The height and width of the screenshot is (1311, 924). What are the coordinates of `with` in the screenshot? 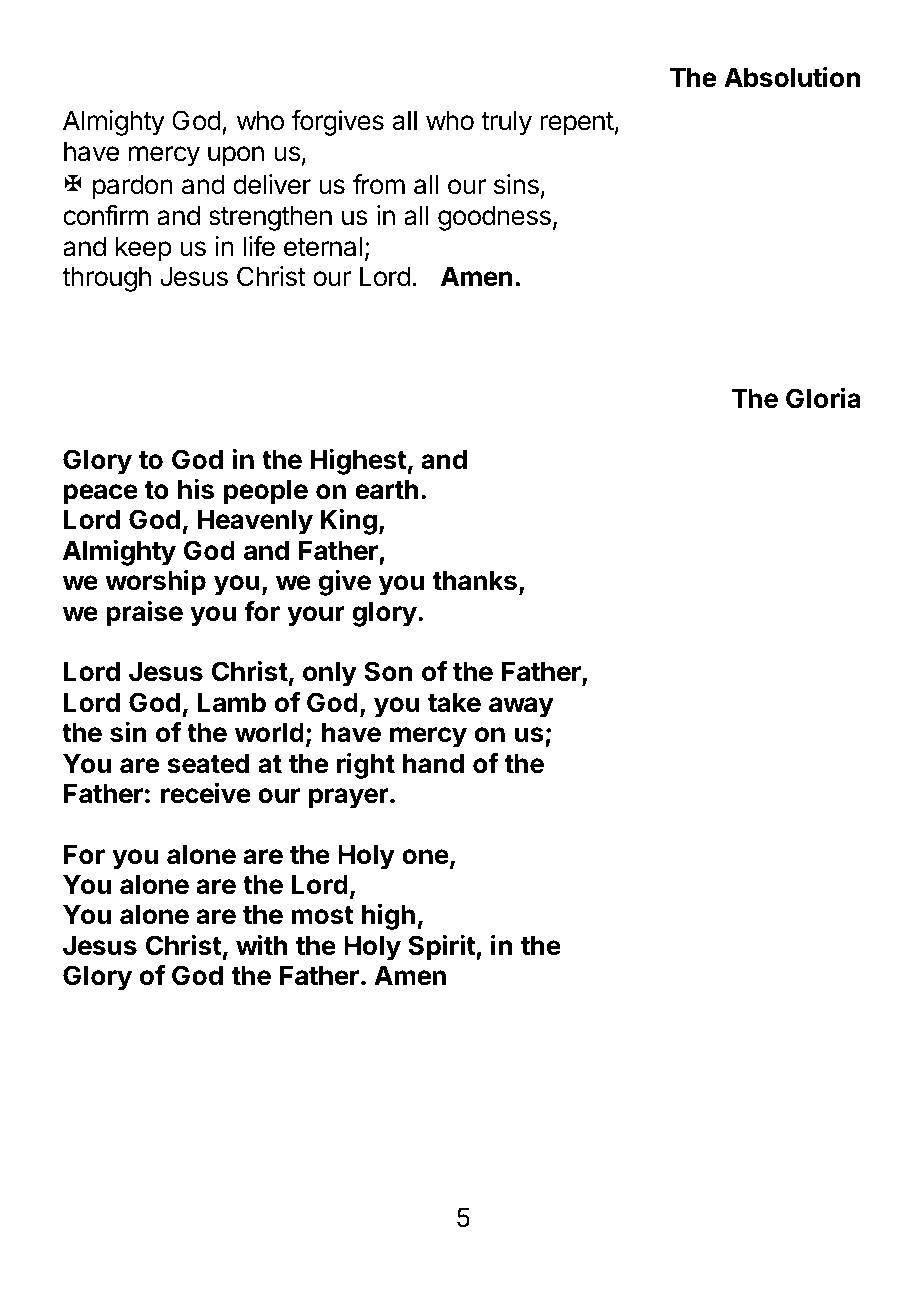 It's located at (261, 944).
